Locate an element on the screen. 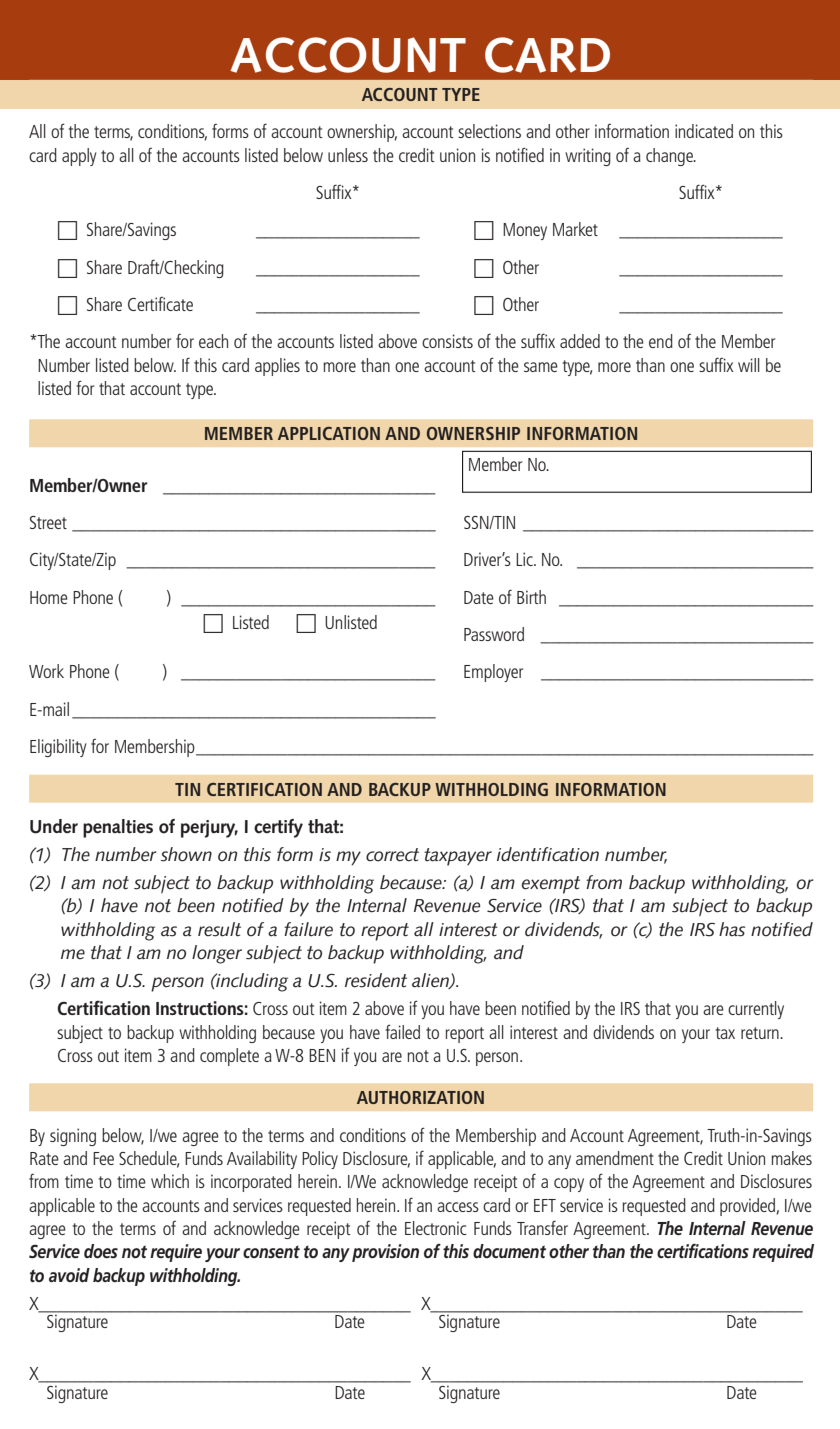 Image resolution: width=840 pixels, height=1429 pixels. does is located at coordinates (101, 1251).
